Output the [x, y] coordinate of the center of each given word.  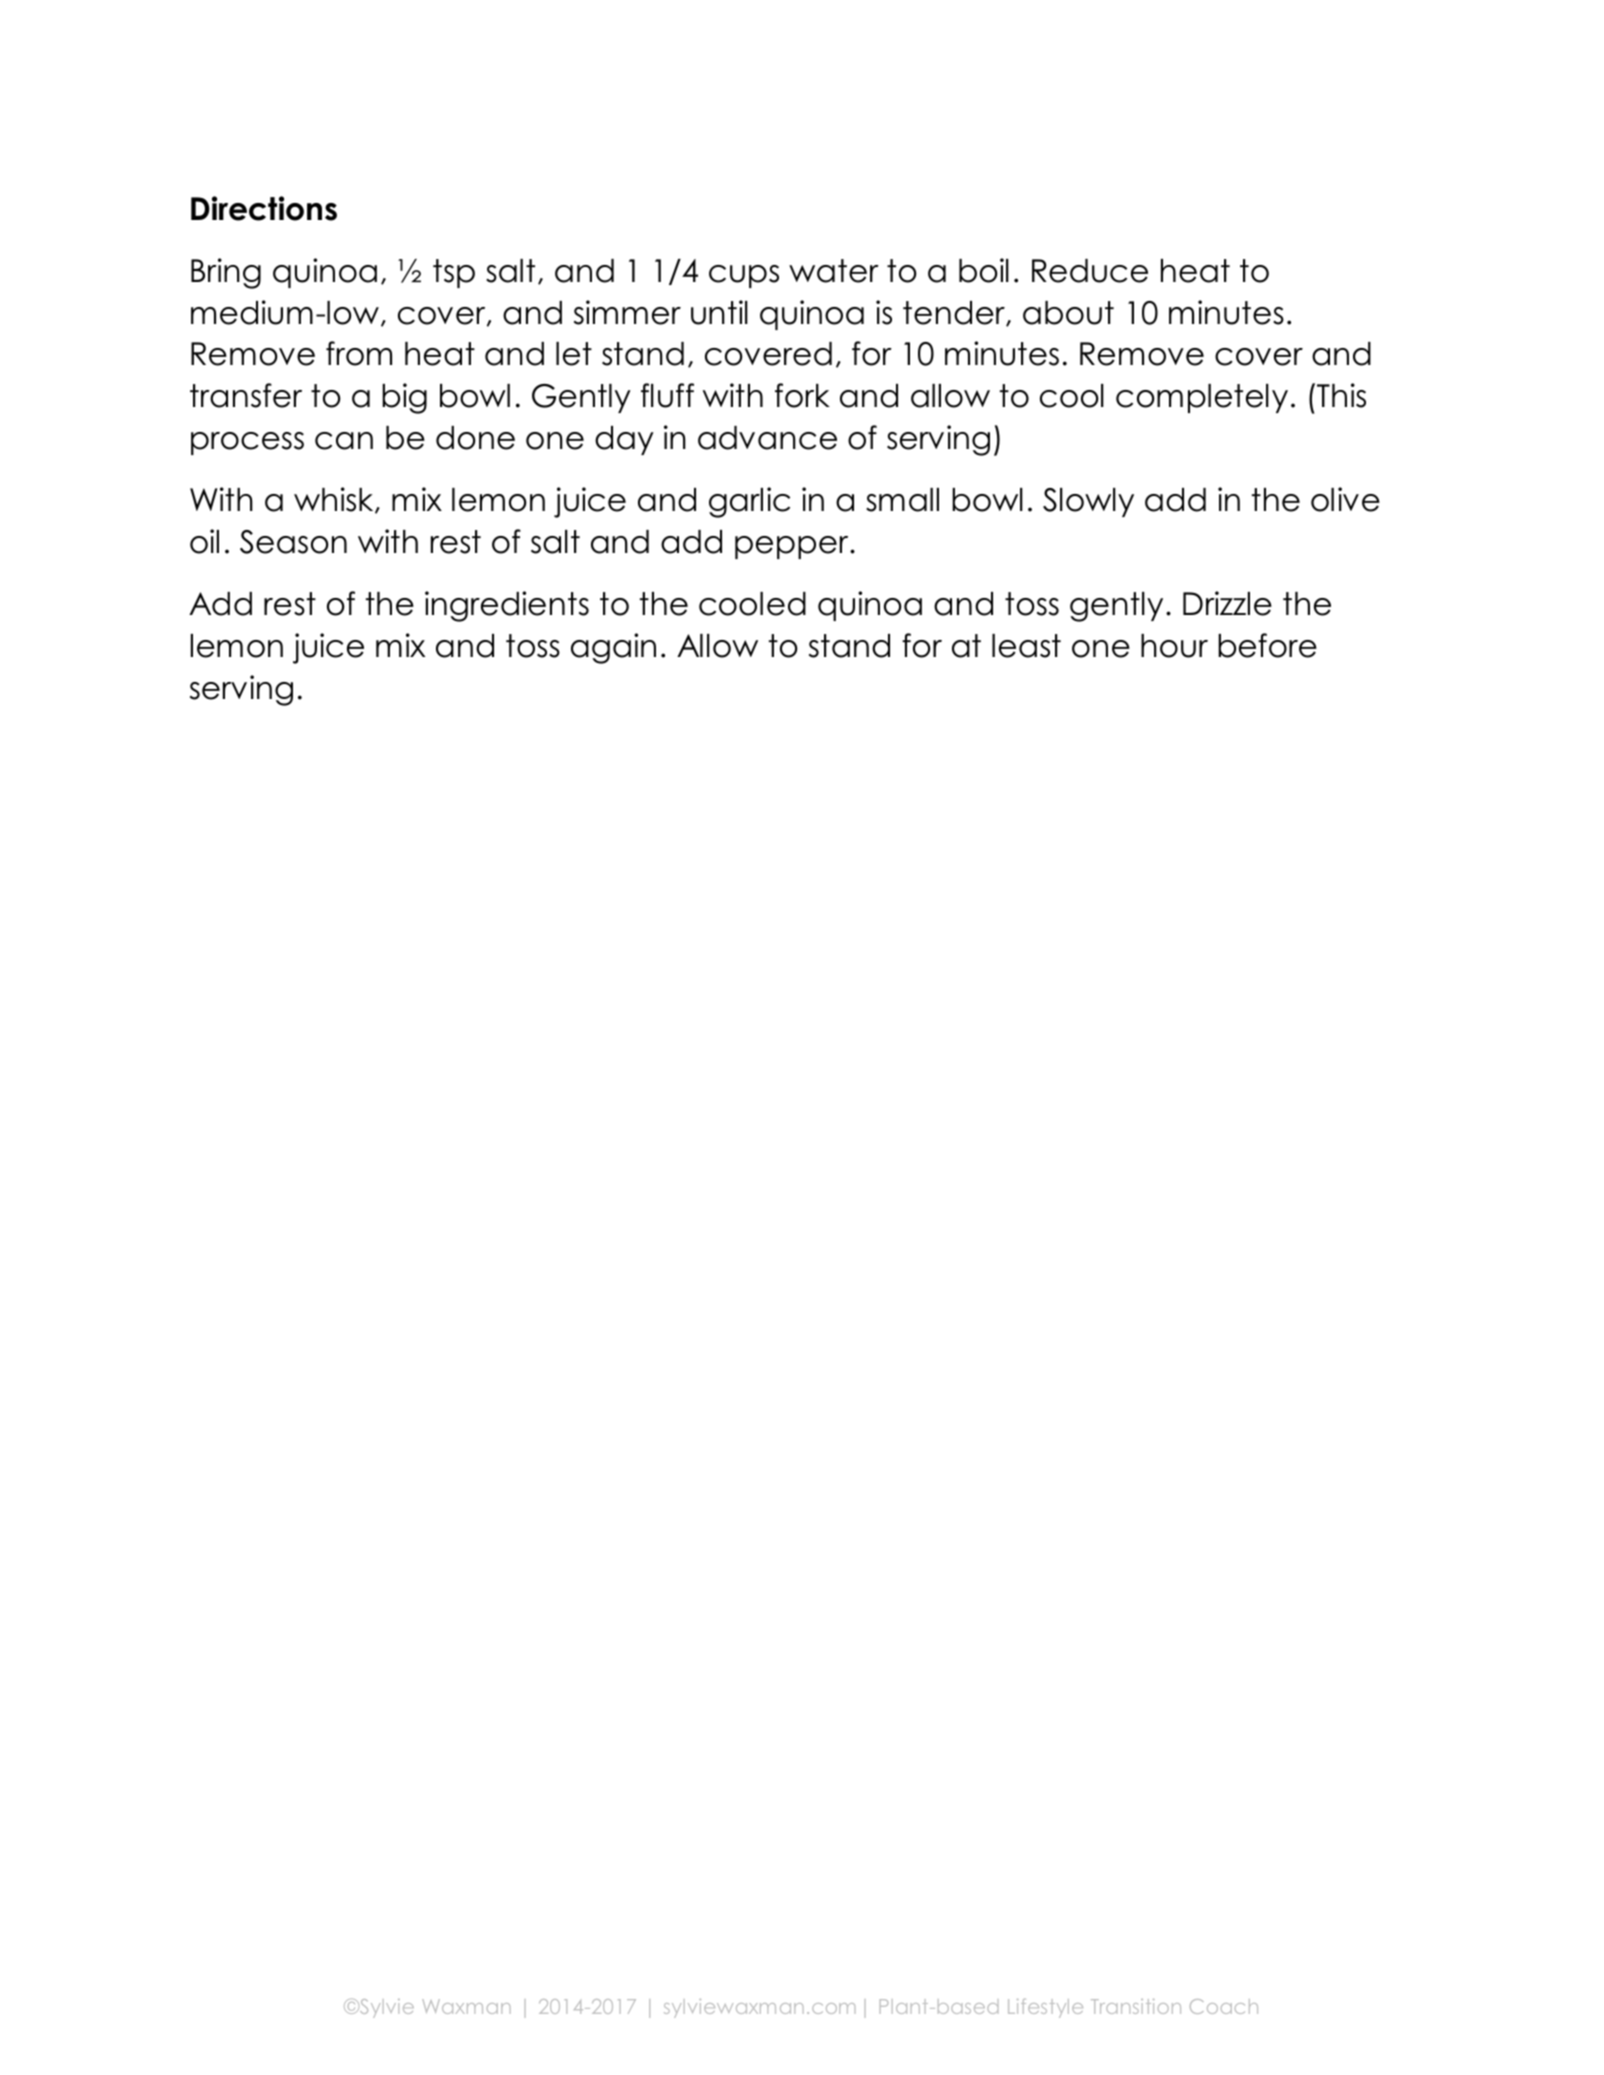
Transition [1136, 2006]
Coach [1224, 2006]
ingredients [507, 606]
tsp [454, 273]
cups [744, 276]
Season [293, 542]
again [613, 648]
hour [1174, 646]
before [1267, 645]
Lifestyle [1045, 2008]
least [1026, 646]
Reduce [1090, 271]
